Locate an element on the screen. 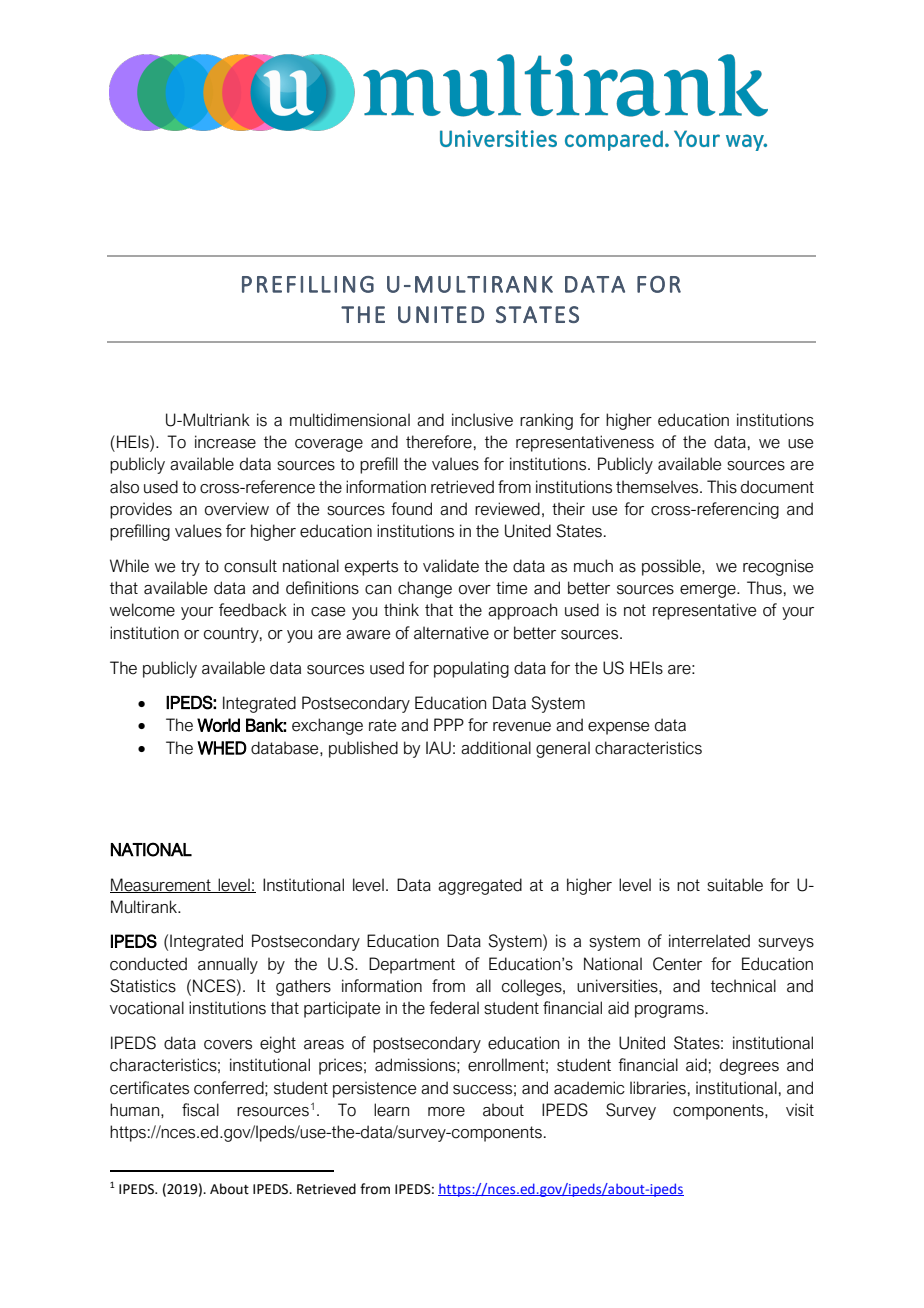 The width and height of the screenshot is (924, 1308). emerge is located at coordinates (709, 591).
